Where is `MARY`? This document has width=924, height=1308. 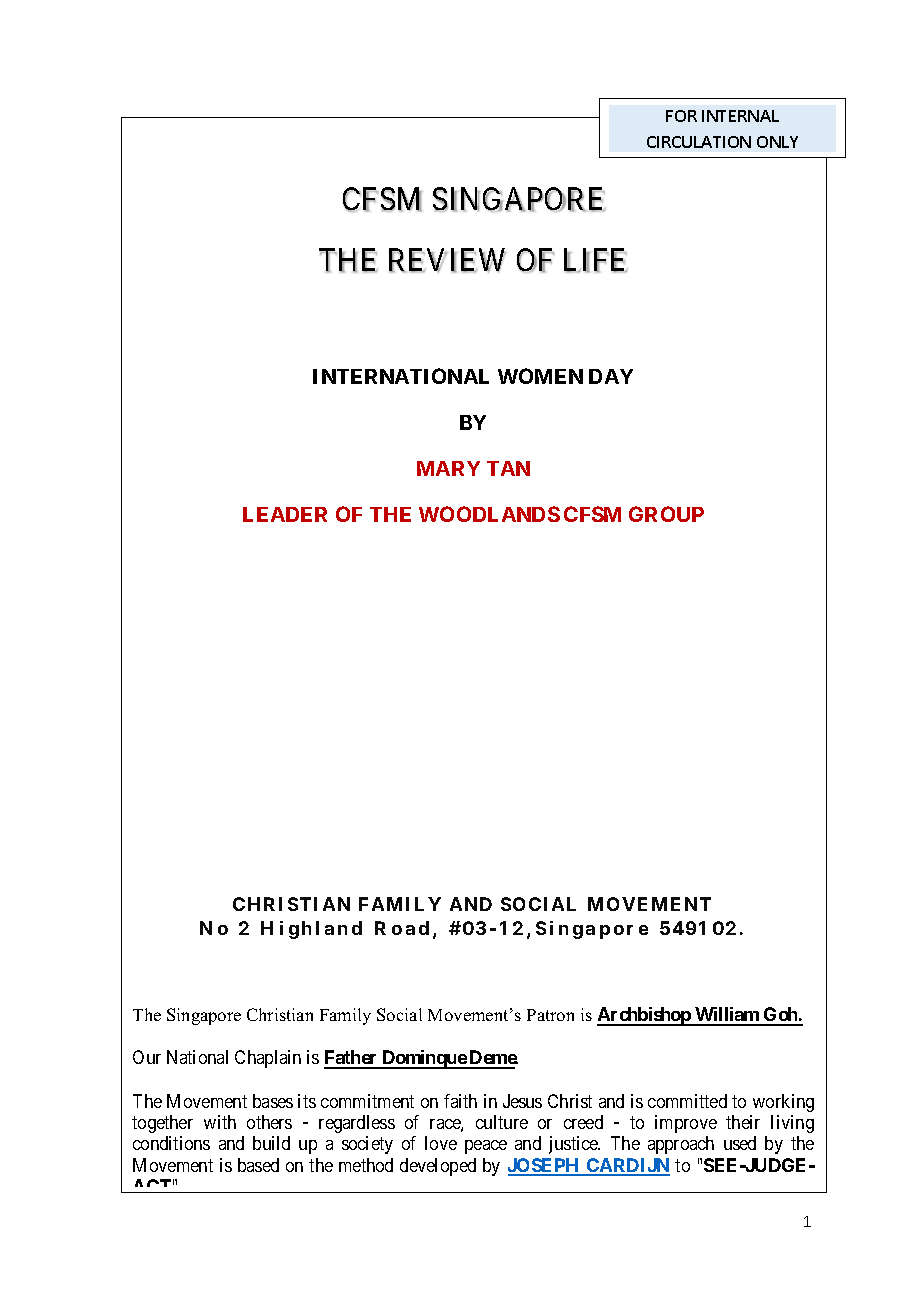
MARY is located at coordinates (448, 468).
